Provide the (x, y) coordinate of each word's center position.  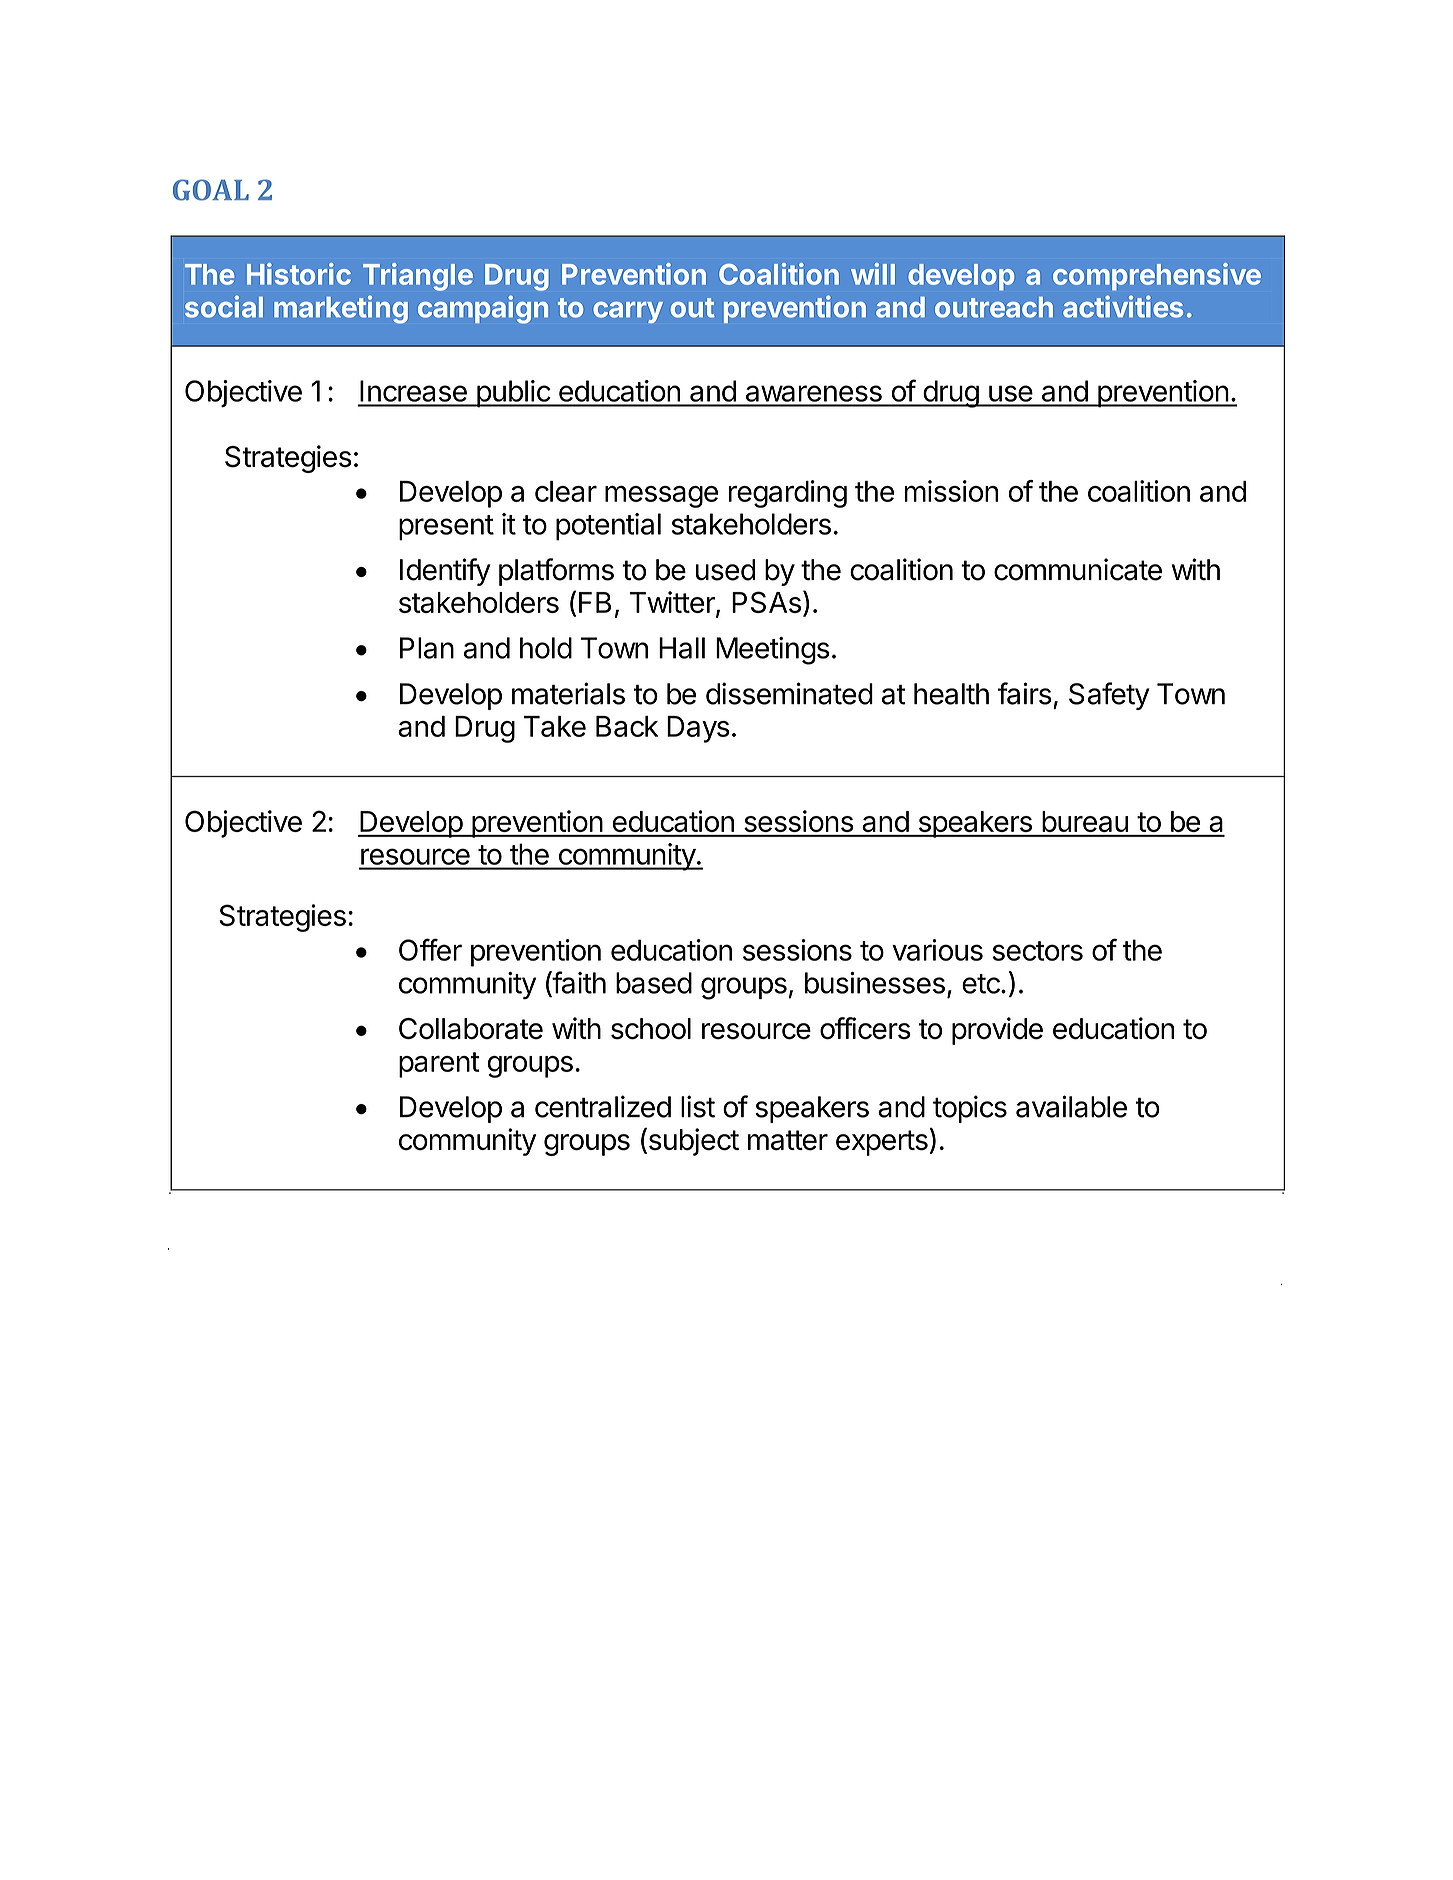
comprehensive (1157, 277)
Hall (682, 648)
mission (951, 491)
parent (439, 1065)
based (654, 983)
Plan (427, 648)
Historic (299, 274)
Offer (430, 949)
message (661, 496)
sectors (1038, 951)
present (446, 528)
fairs (1025, 693)
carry (628, 312)
